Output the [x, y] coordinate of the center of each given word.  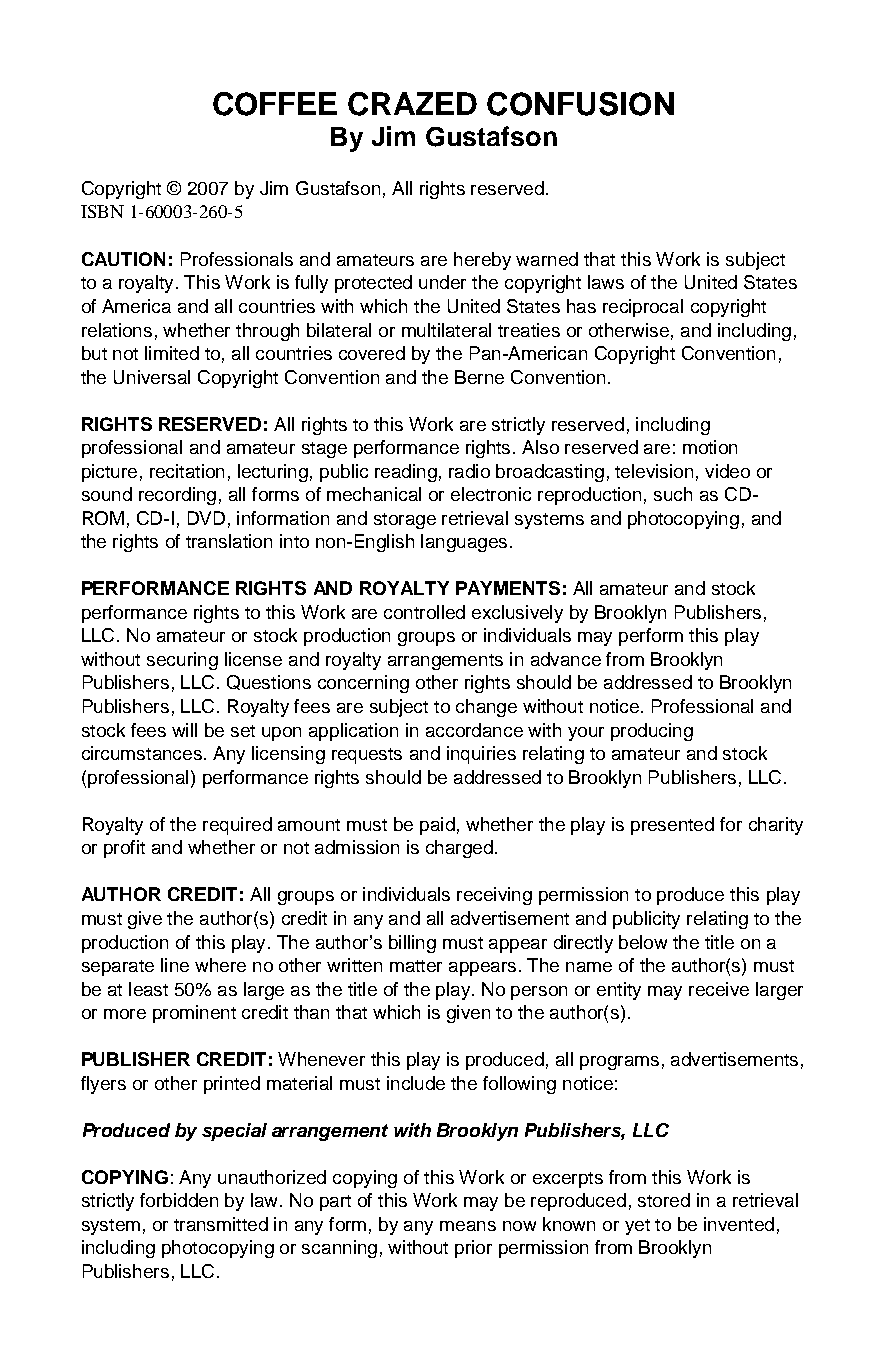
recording [177, 496]
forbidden [179, 1200]
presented [672, 826]
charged [459, 849]
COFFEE [275, 104]
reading [406, 473]
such [673, 494]
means [468, 1226]
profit [124, 849]
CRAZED [412, 104]
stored [664, 1200]
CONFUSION [580, 104]
